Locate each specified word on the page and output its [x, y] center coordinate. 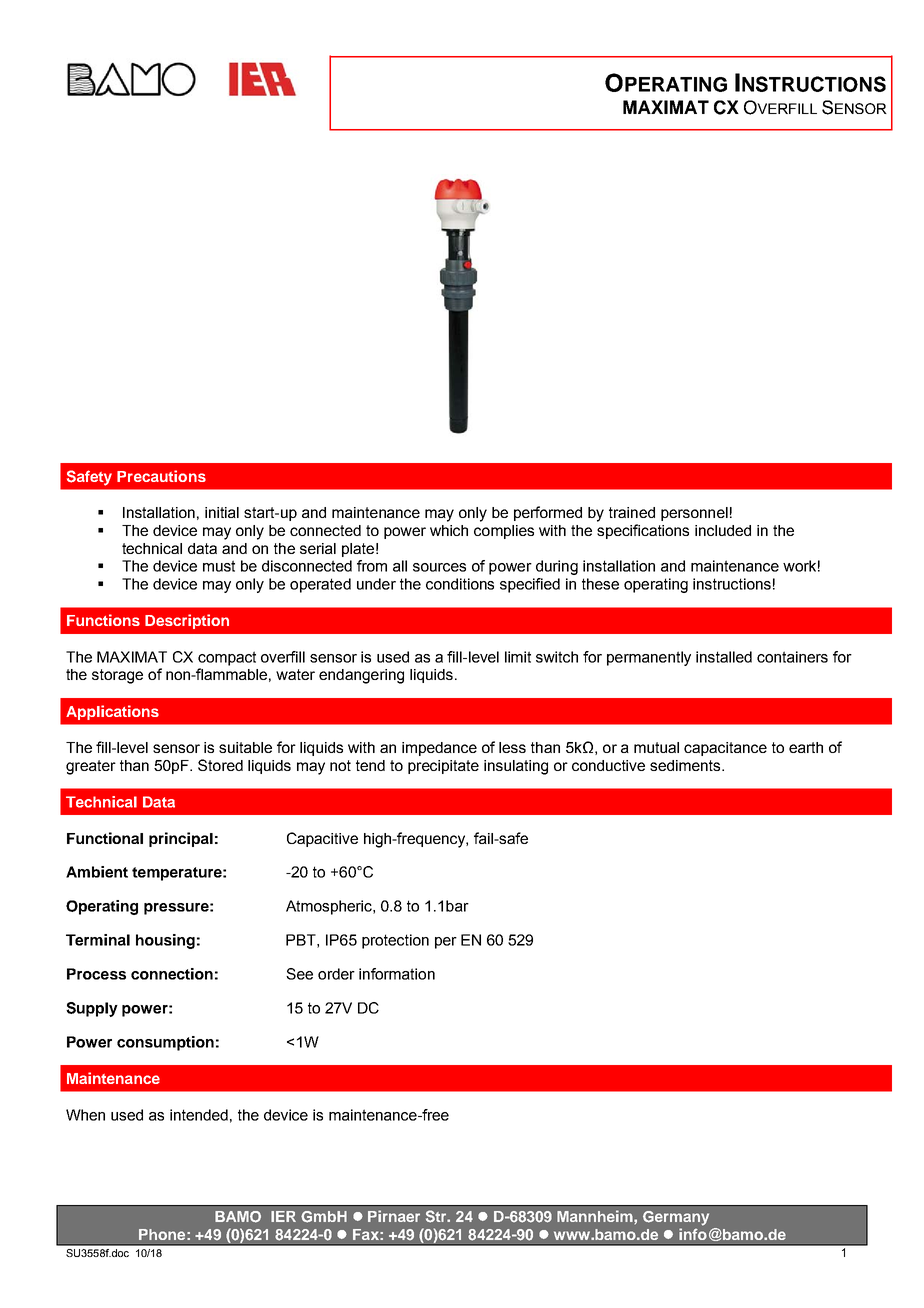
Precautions [161, 476]
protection [395, 941]
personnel [694, 514]
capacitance [725, 749]
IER [283, 1216]
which [449, 530]
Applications [112, 712]
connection [172, 974]
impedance [439, 749]
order [336, 974]
